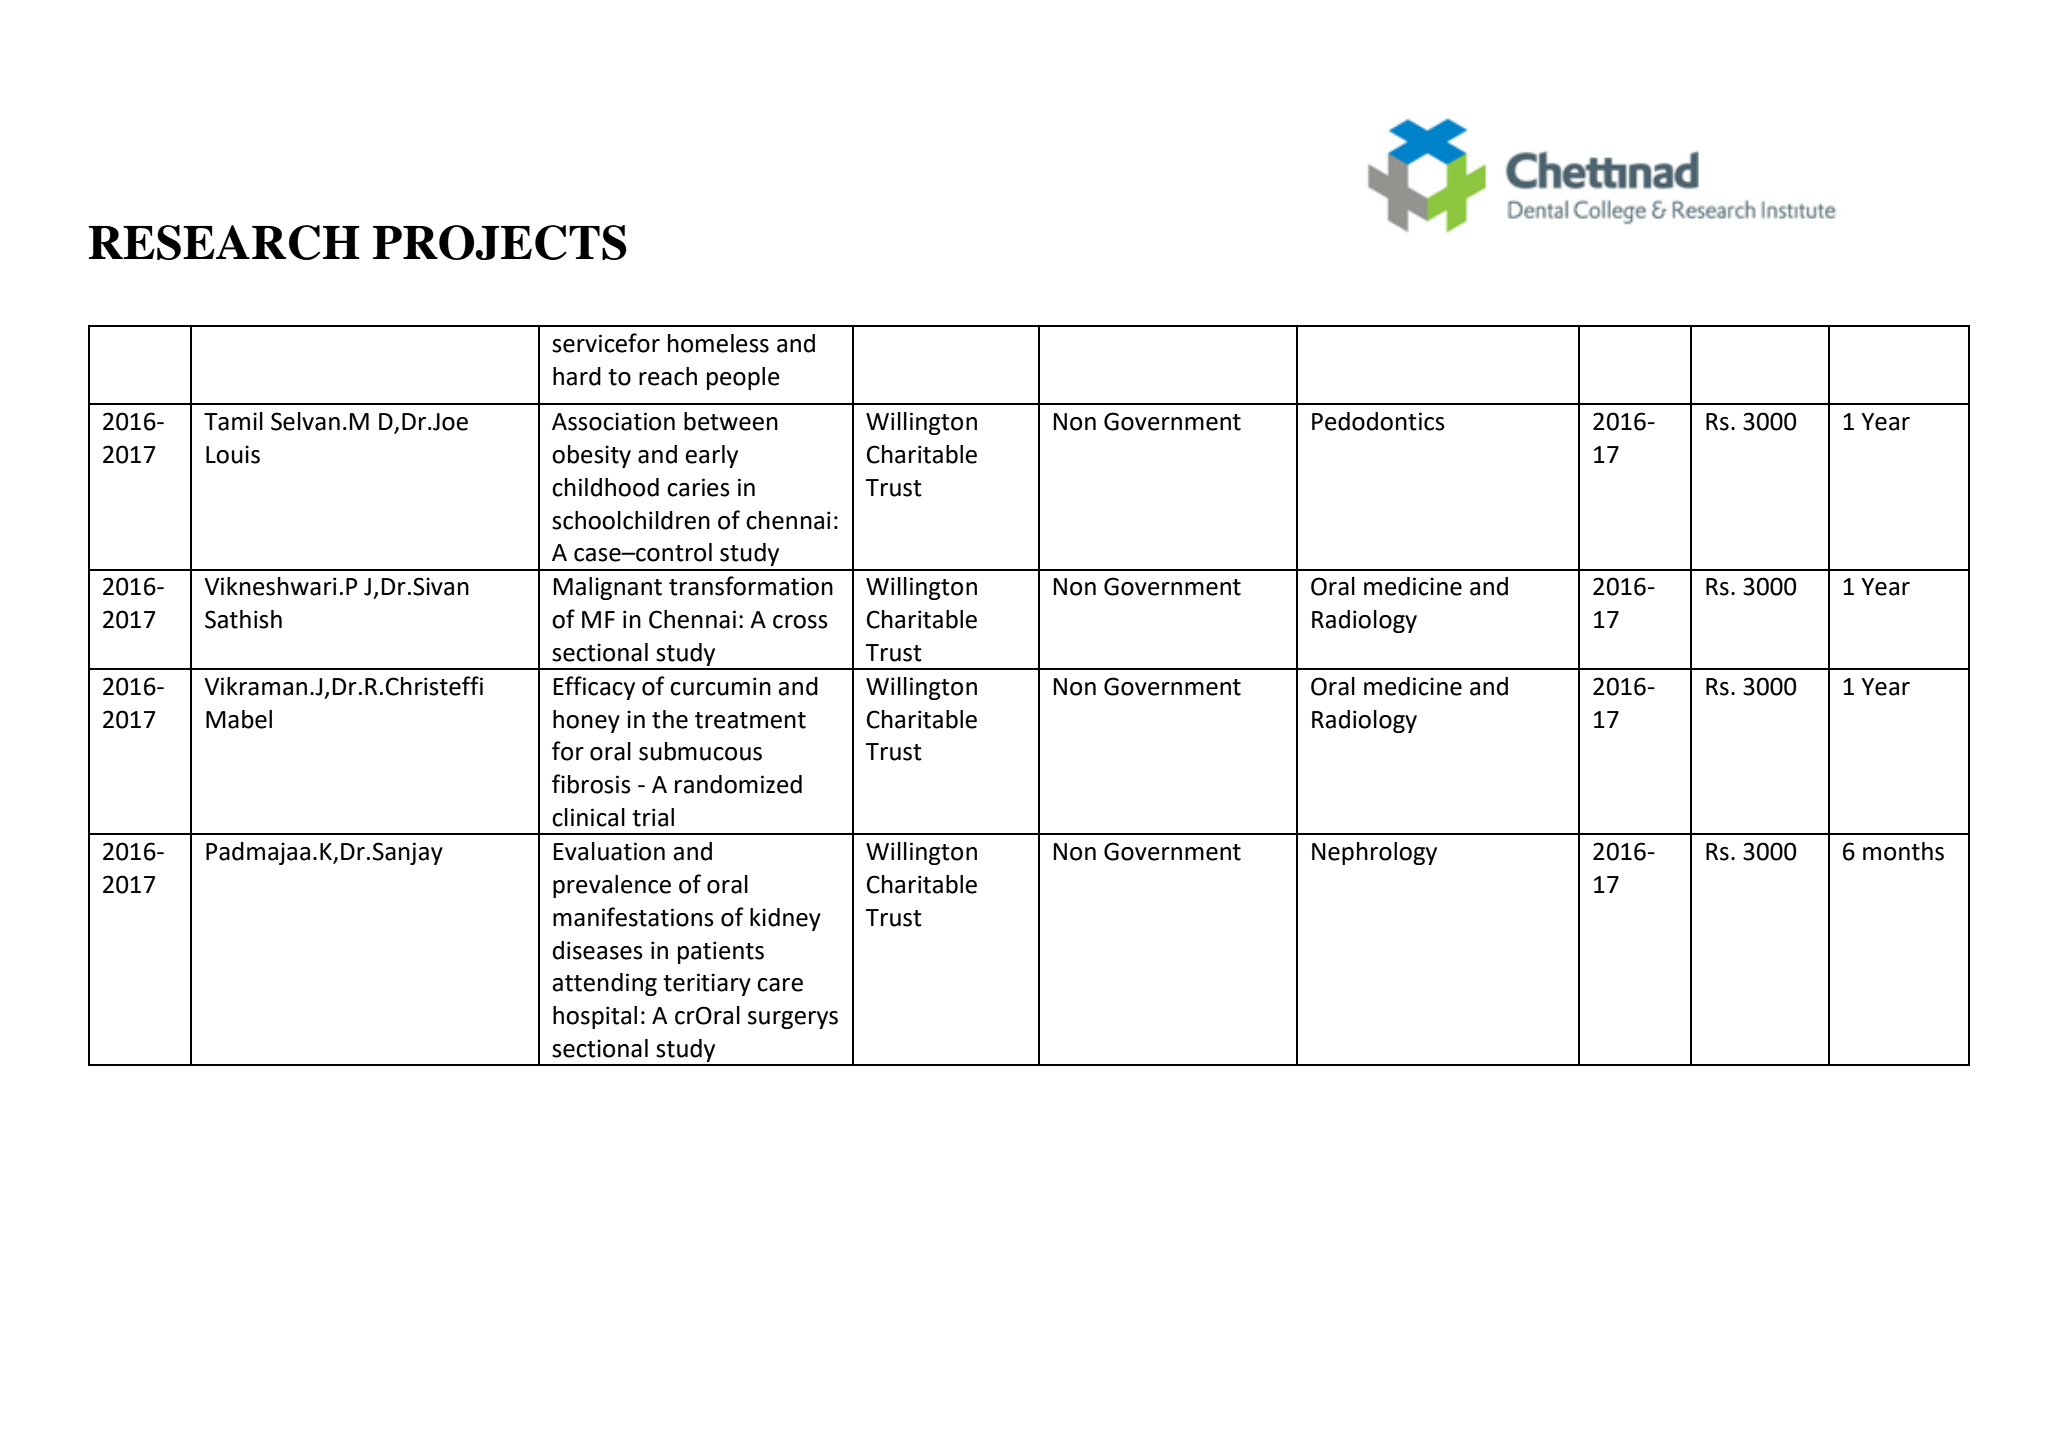 This image has height=1454, width=2057. Describe the element at coordinates (243, 619) in the image. I see `Sathish` at that location.
